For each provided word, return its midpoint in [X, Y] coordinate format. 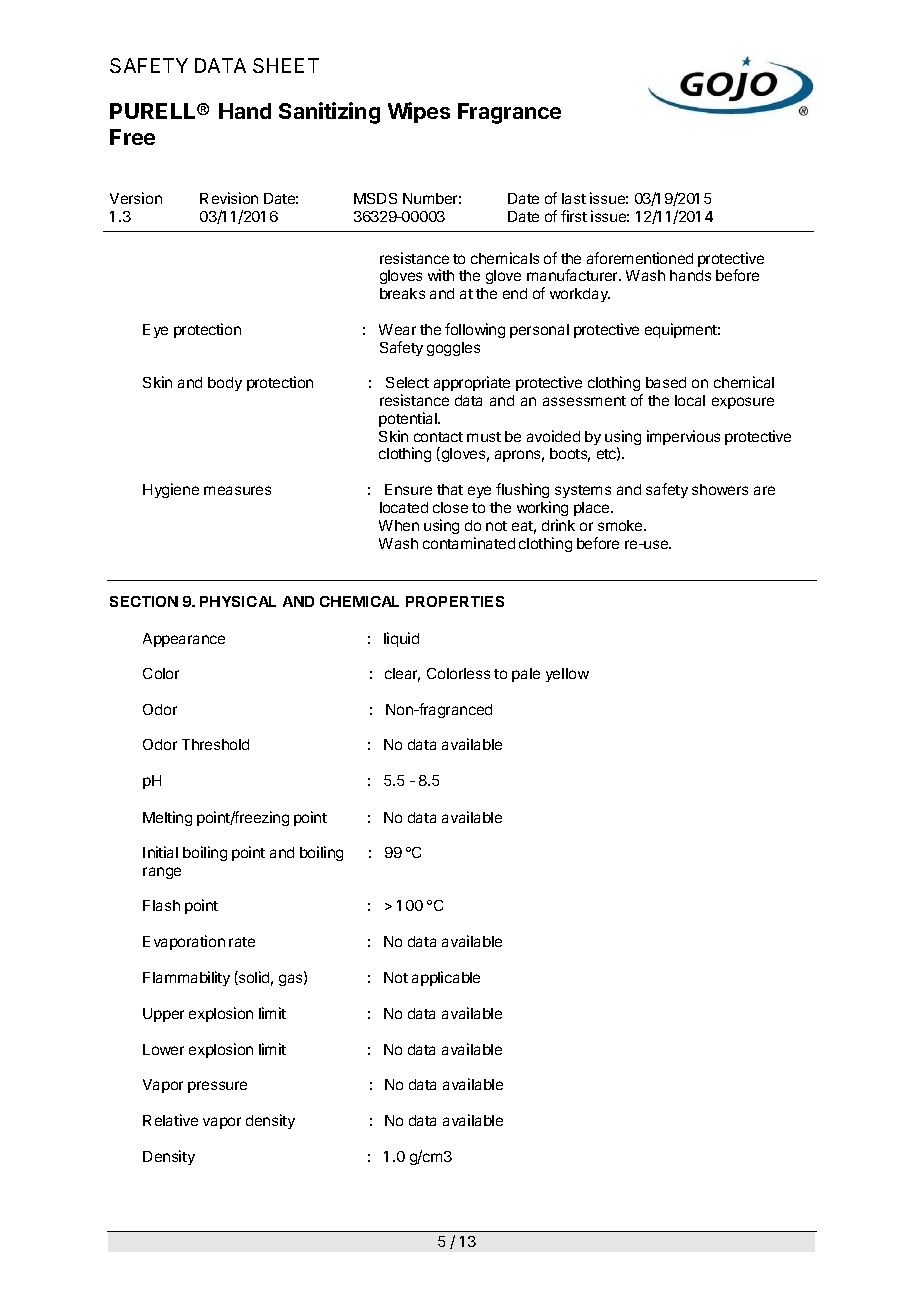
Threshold [215, 744]
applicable [446, 978]
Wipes [419, 112]
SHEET [286, 65]
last [574, 198]
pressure [217, 1087]
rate [242, 942]
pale [526, 675]
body [225, 384]
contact [438, 437]
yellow [567, 675]
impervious [683, 437]
